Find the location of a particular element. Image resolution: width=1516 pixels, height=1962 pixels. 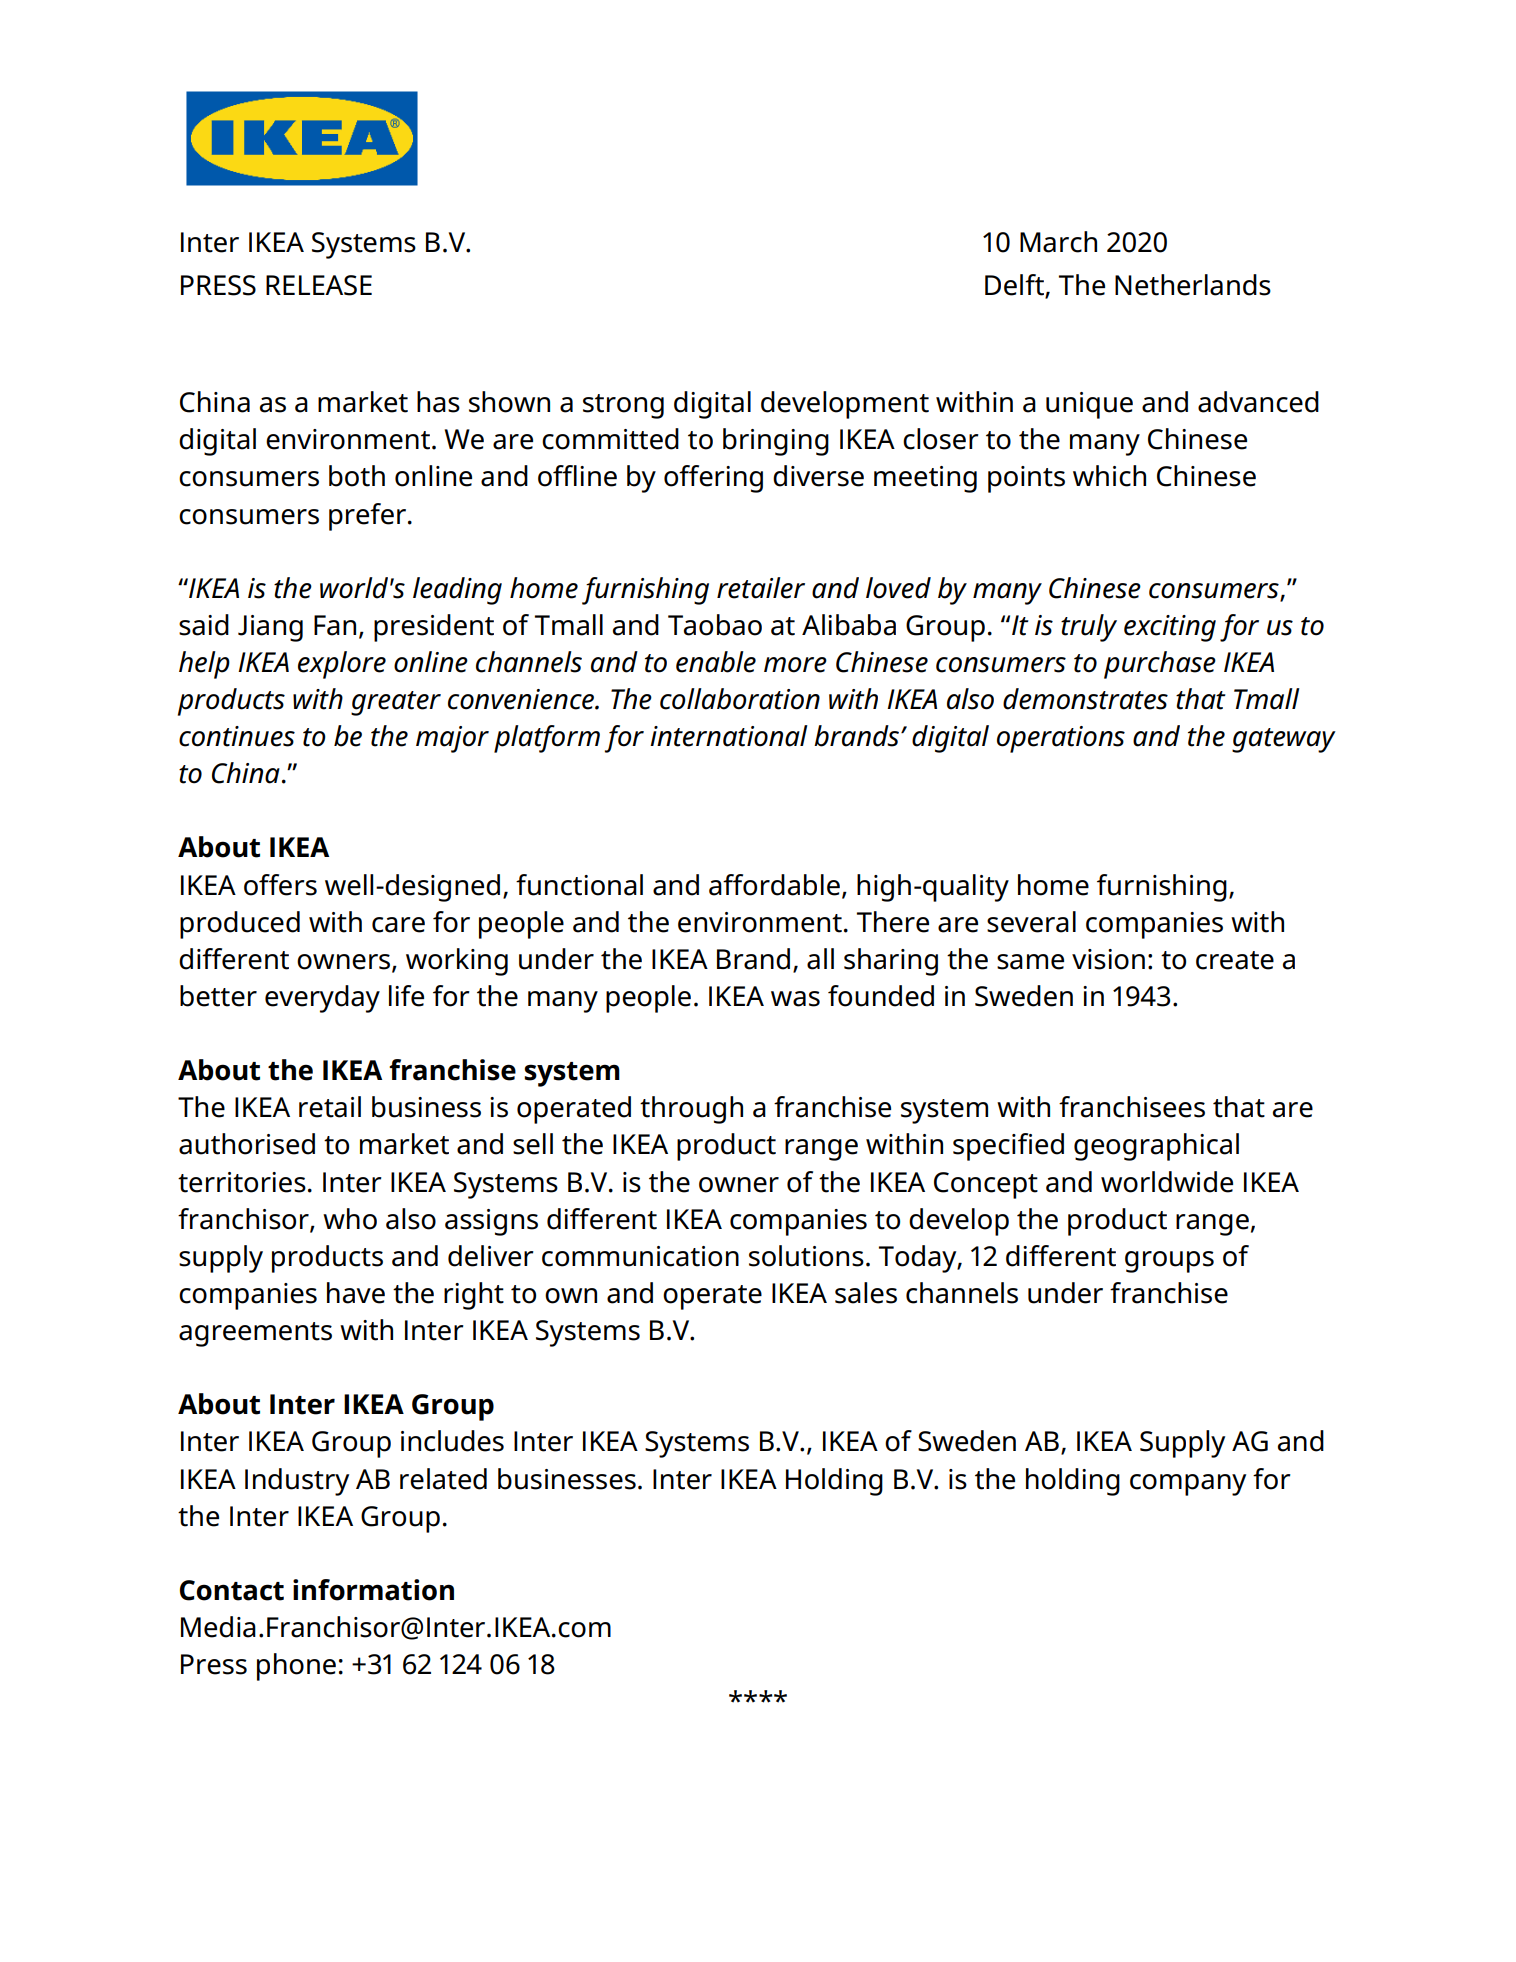

RELEASE is located at coordinates (319, 285).
